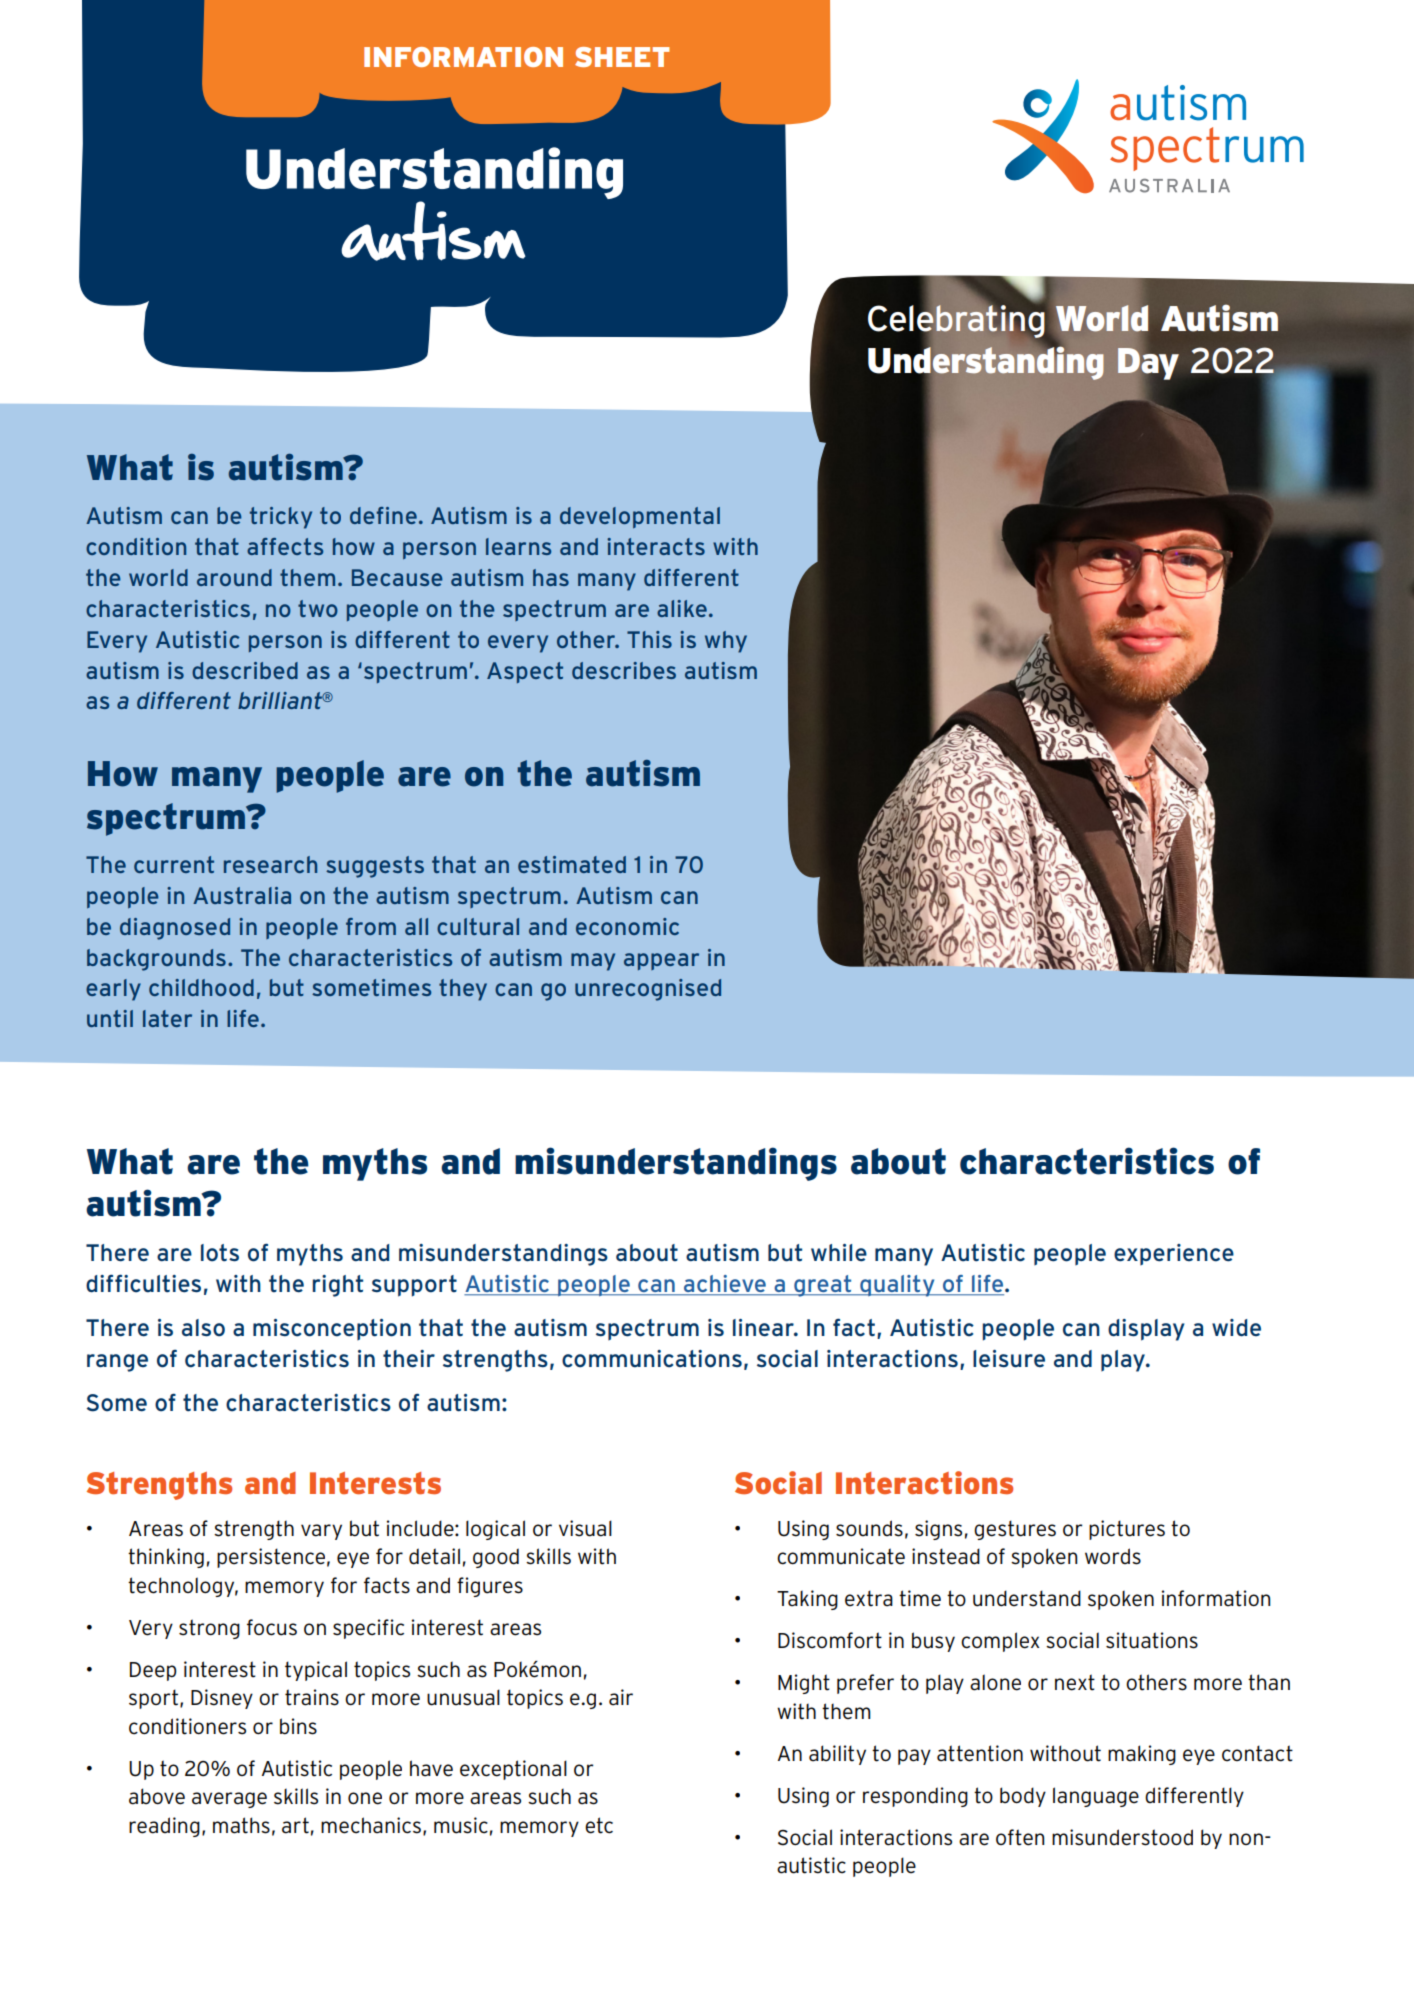  I want to click on alike, so click(682, 608).
